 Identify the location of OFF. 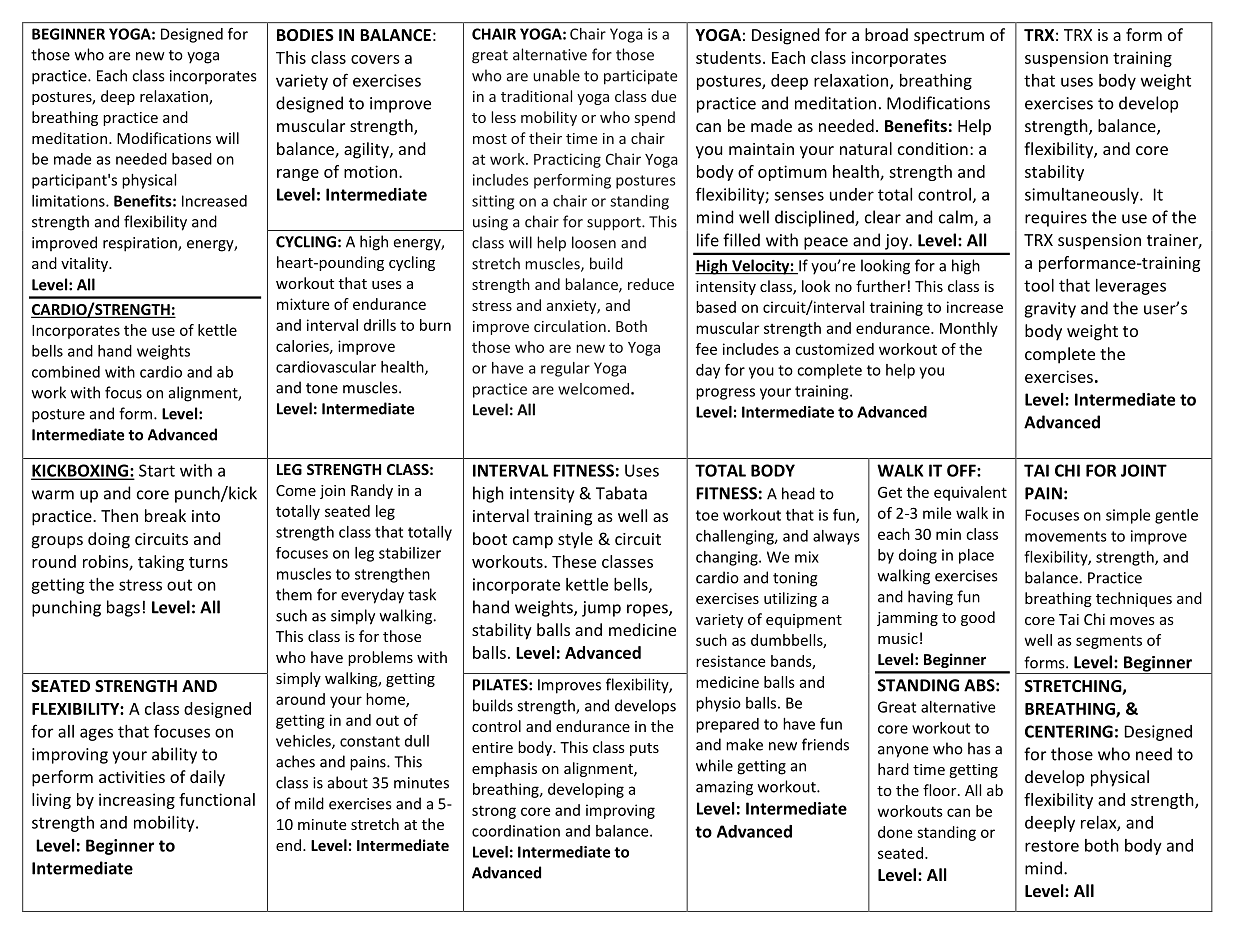
(962, 470).
